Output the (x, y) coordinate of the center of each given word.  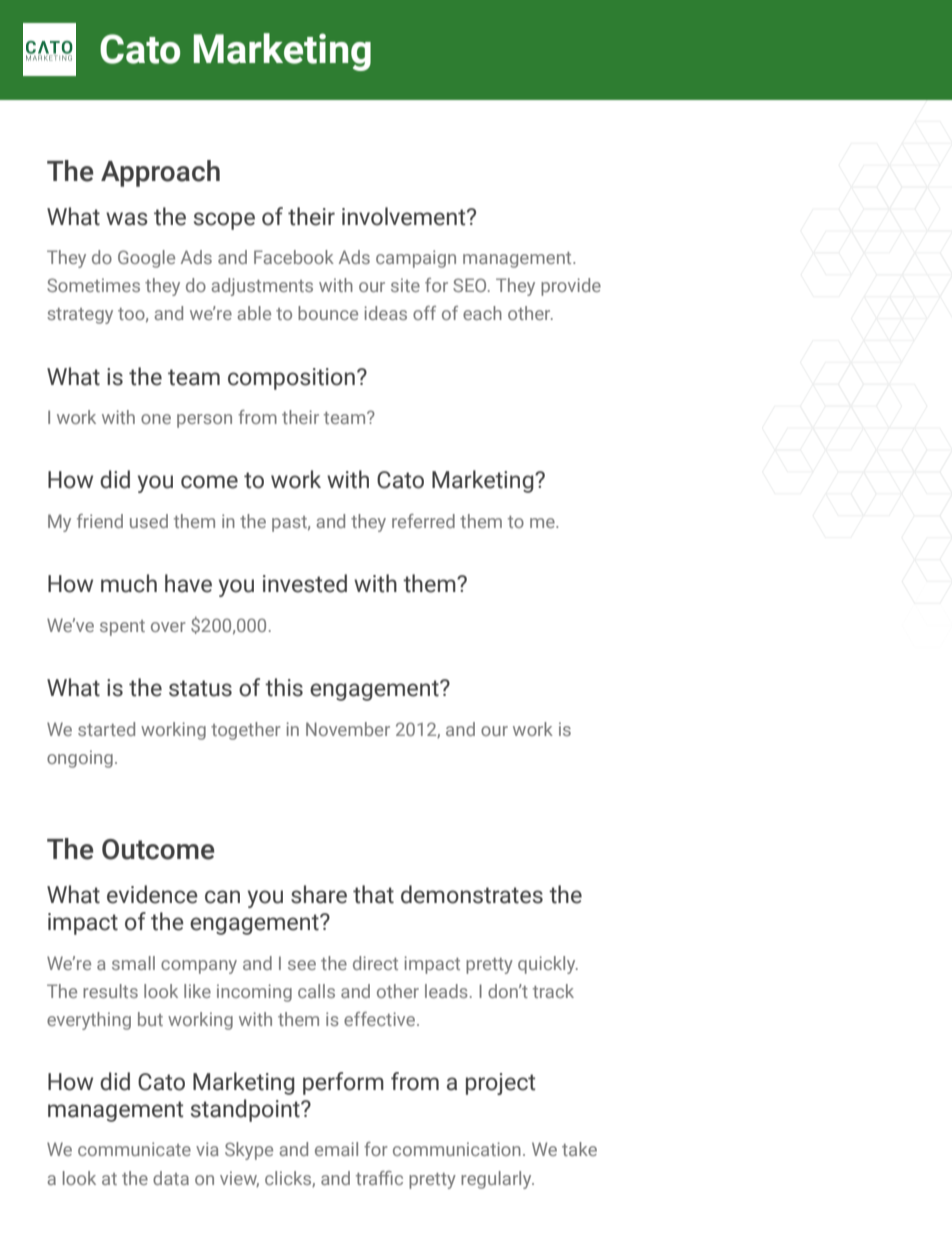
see (302, 965)
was (127, 219)
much (129, 583)
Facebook (294, 257)
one (156, 419)
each (482, 313)
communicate (134, 1149)
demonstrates (472, 894)
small (133, 963)
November (348, 729)
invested (305, 583)
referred (423, 521)
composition (291, 379)
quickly (548, 965)
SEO (471, 285)
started (106, 729)
